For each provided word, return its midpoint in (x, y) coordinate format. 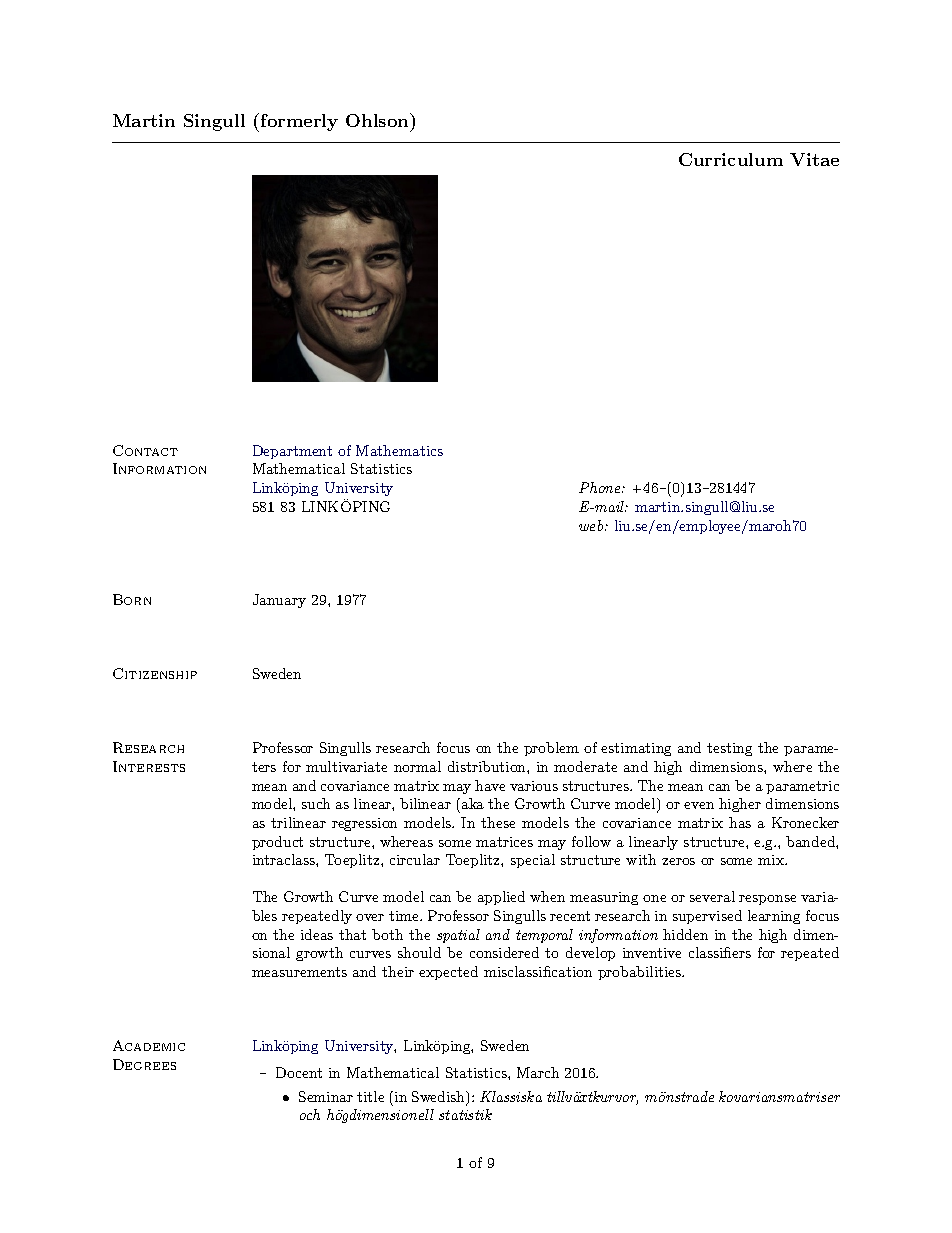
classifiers (720, 952)
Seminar (326, 1096)
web (592, 525)
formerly (299, 122)
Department (292, 452)
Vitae (814, 159)
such (316, 803)
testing (729, 749)
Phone (601, 487)
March (538, 1072)
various (534, 786)
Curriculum (731, 159)
